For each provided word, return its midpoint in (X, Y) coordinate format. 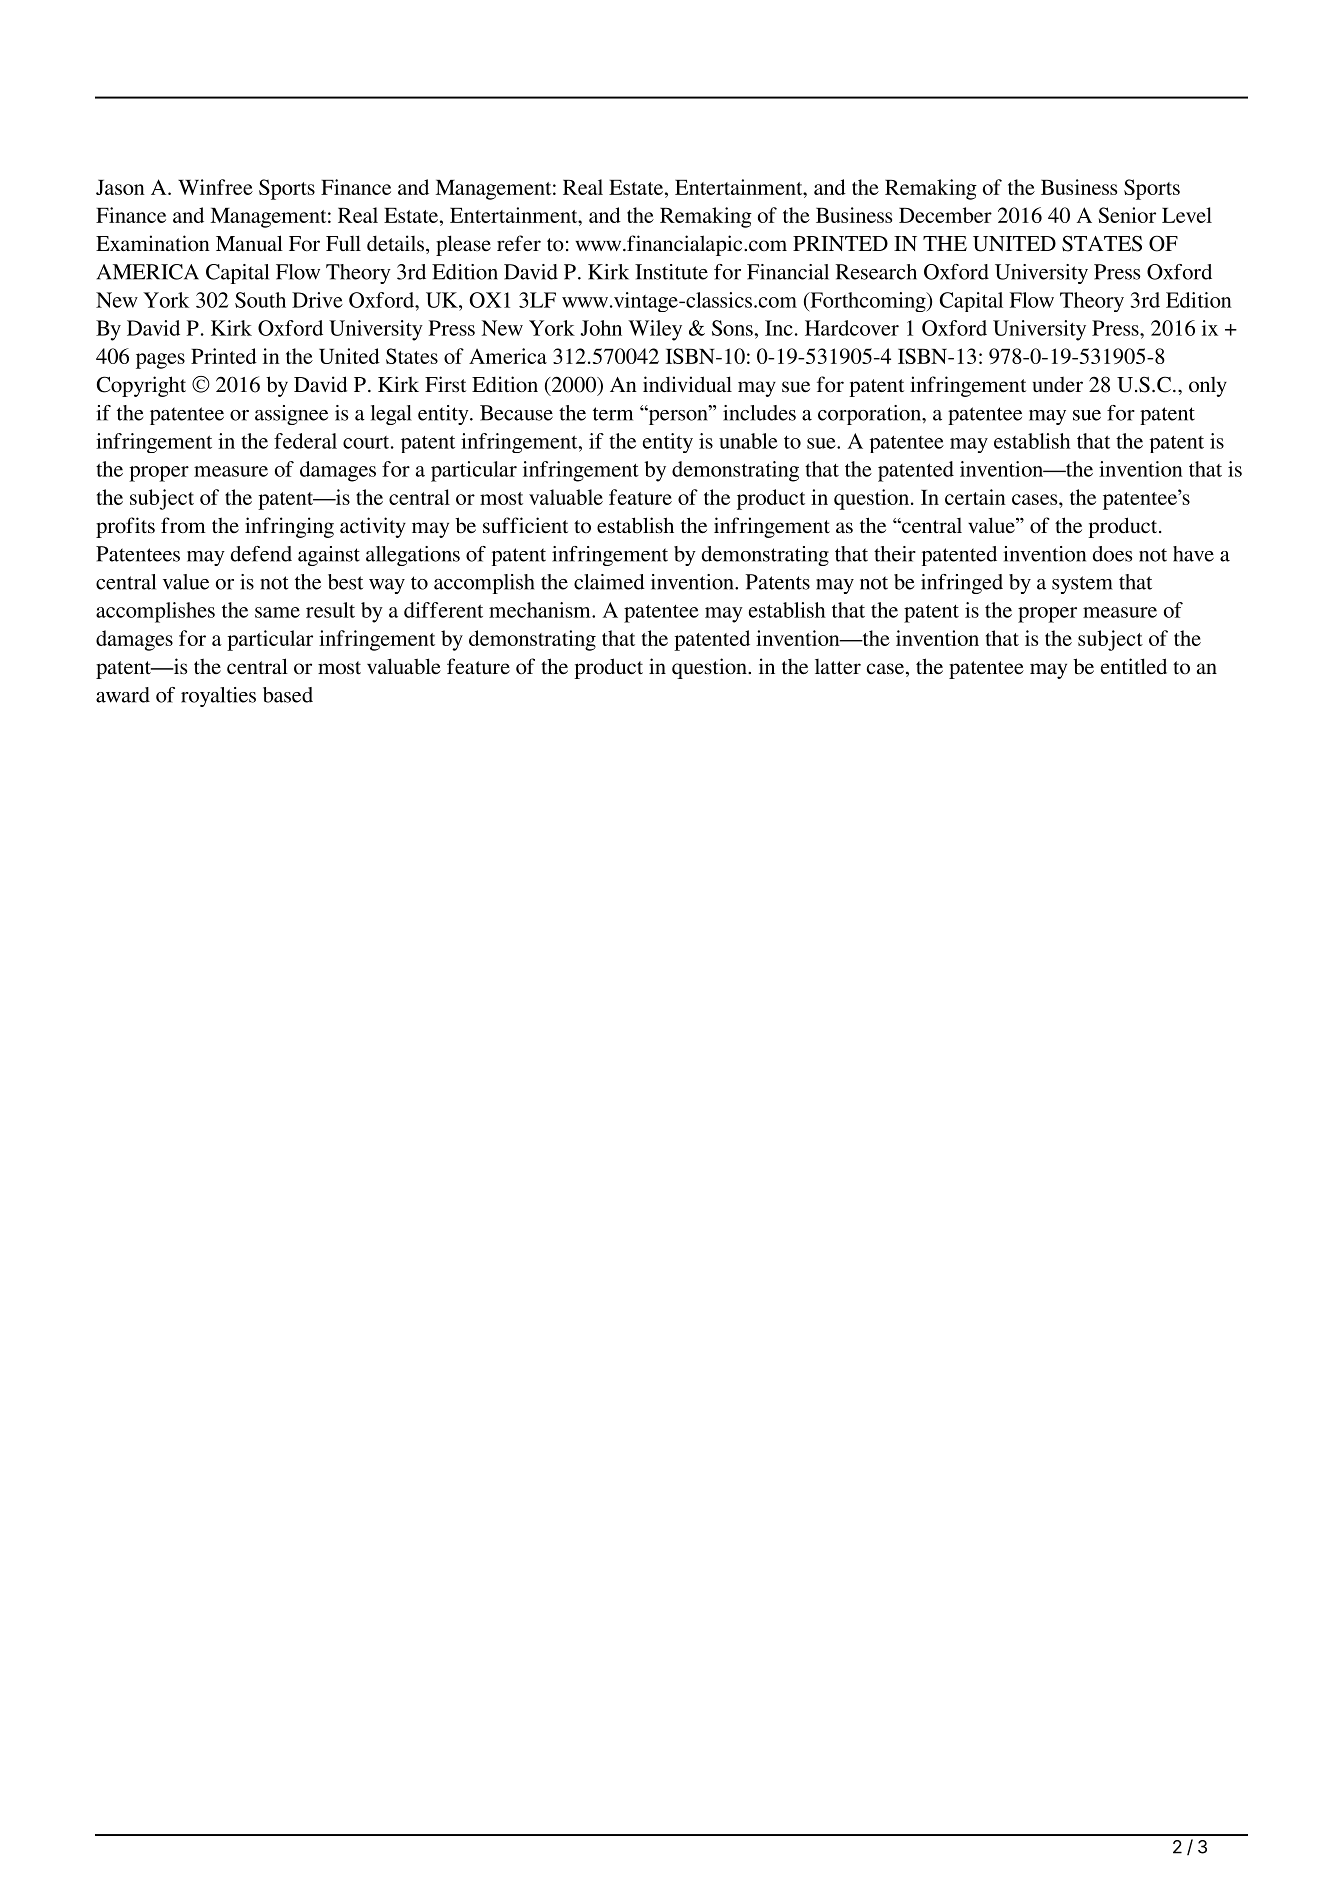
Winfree (215, 187)
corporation (870, 415)
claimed (609, 582)
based (288, 695)
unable (748, 441)
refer (519, 243)
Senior (1127, 215)
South (260, 300)
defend (261, 554)
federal (305, 441)
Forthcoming (868, 302)
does (1112, 554)
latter (838, 666)
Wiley (655, 330)
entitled (1134, 666)
